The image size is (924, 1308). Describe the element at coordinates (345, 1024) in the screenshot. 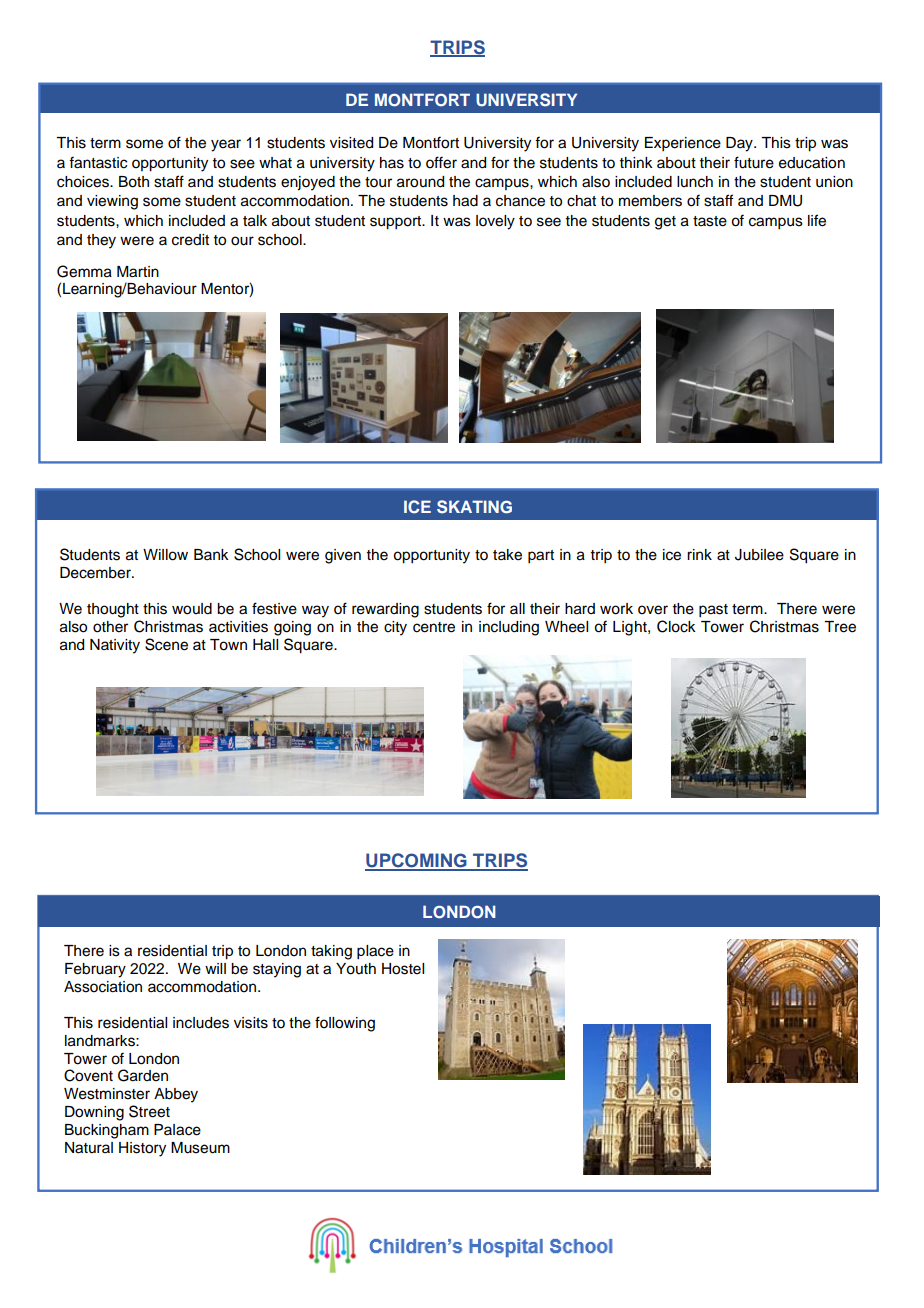

I see `following` at that location.
